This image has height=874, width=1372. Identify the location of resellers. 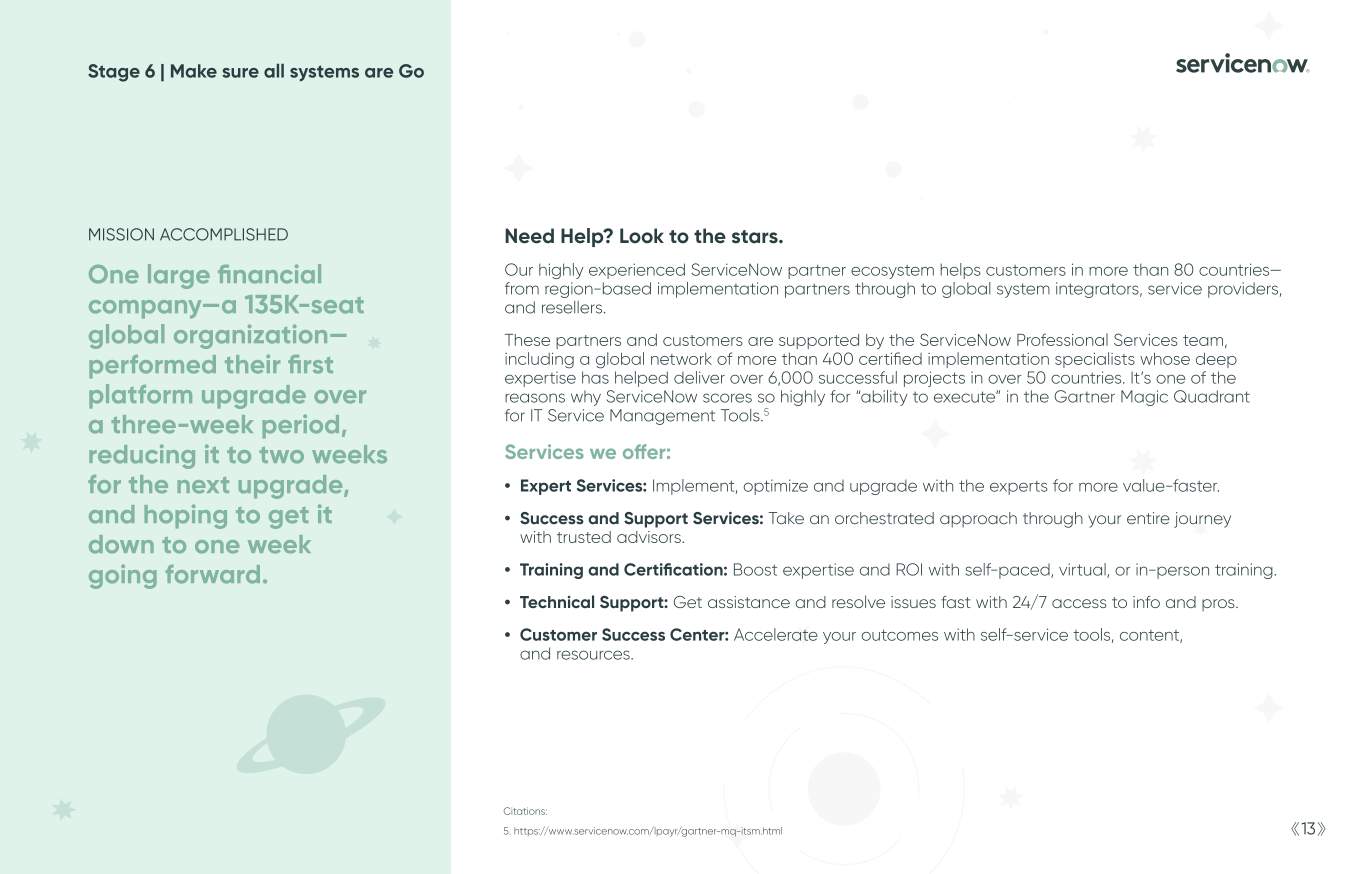
(573, 307).
